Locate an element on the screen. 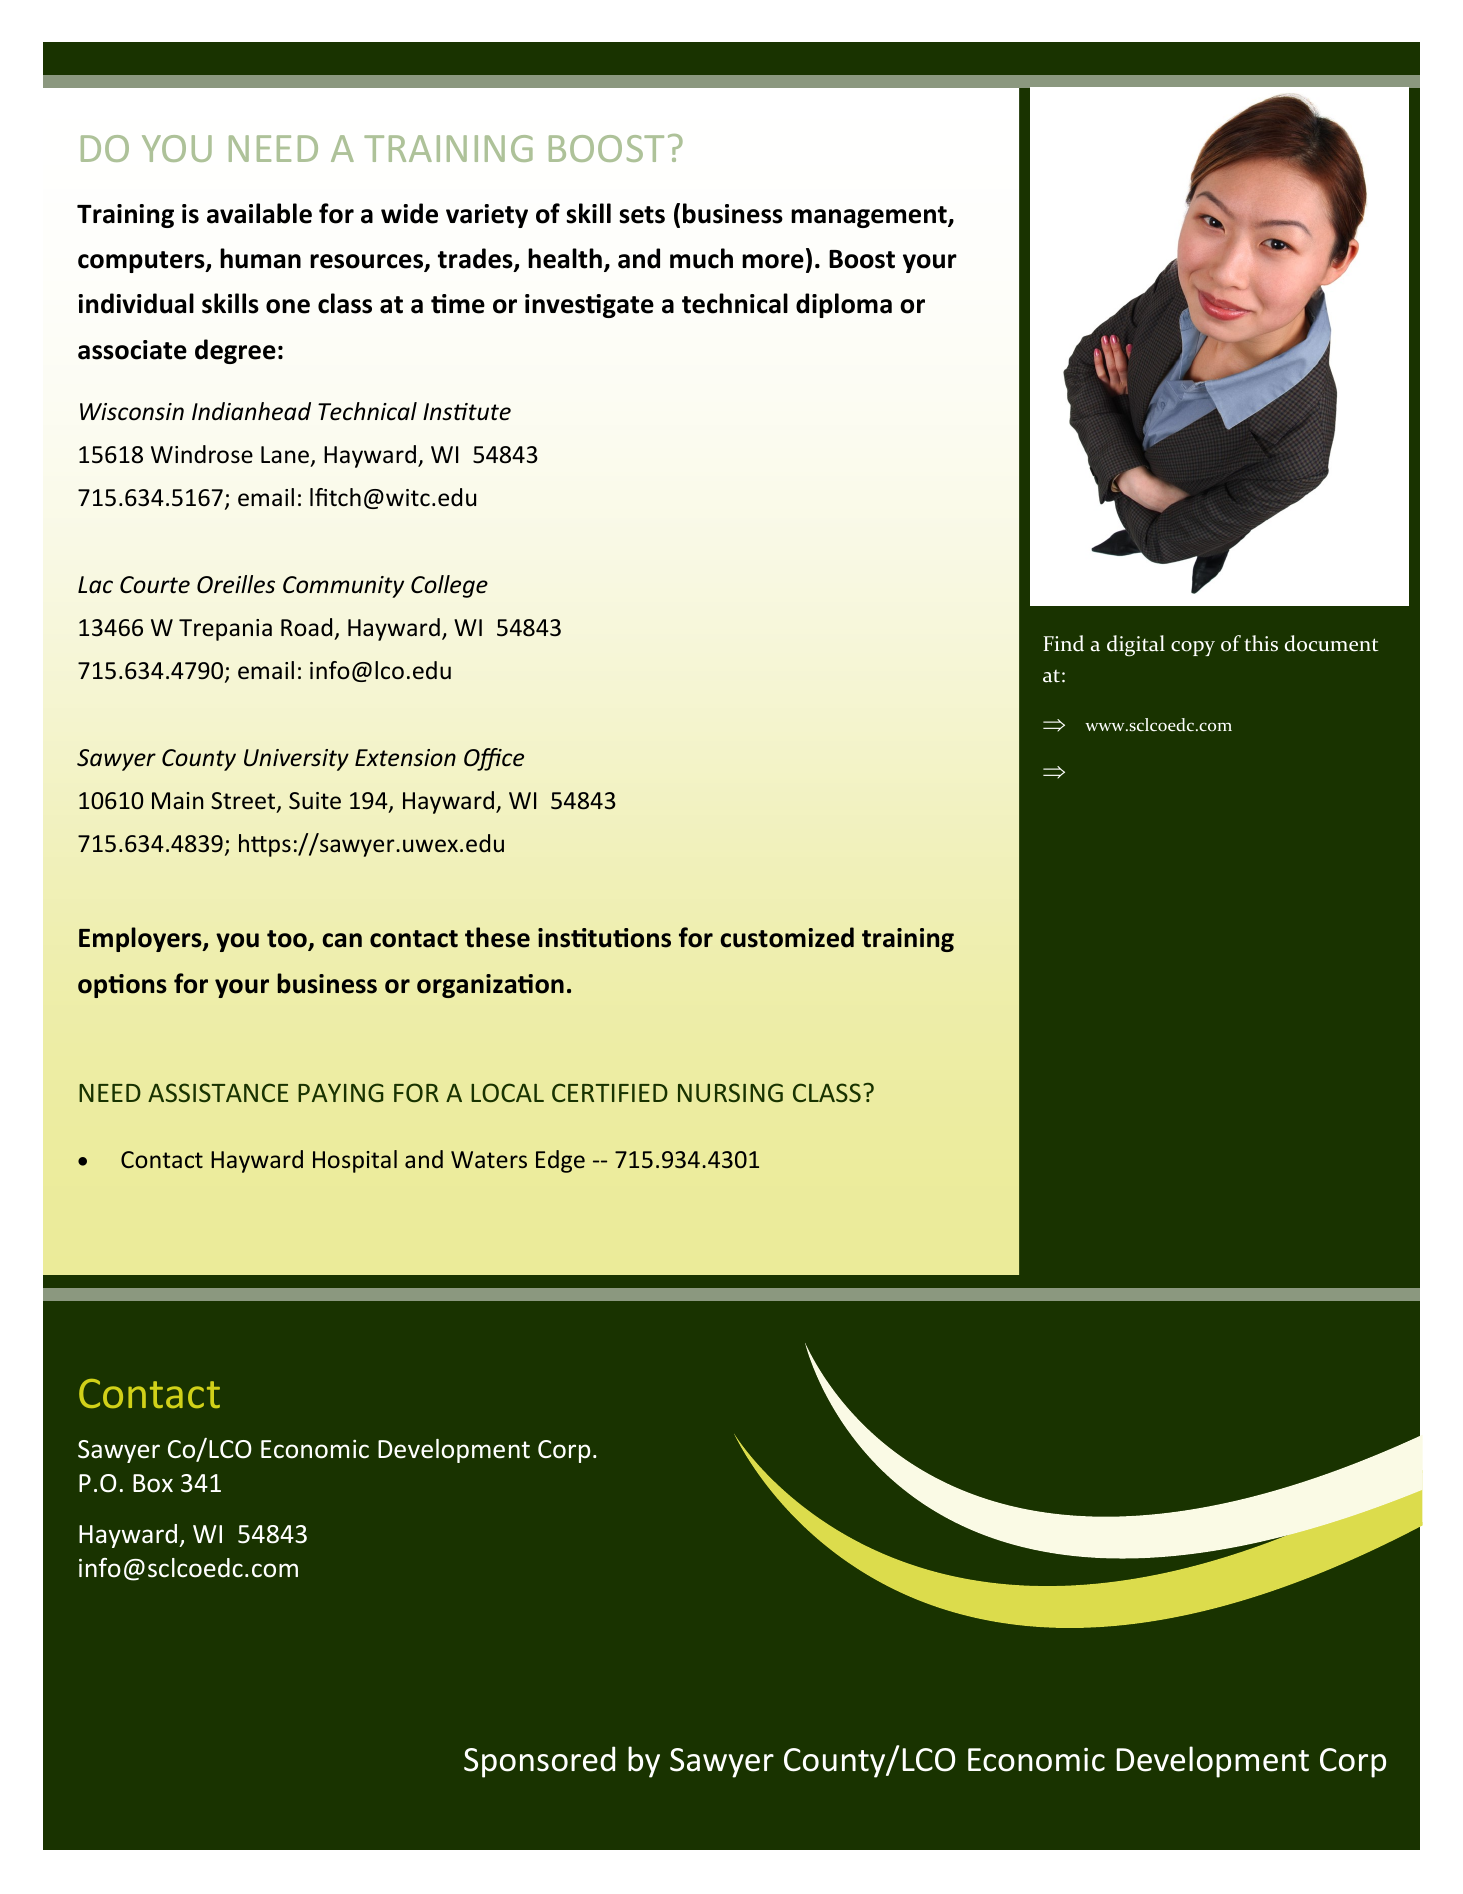 Image resolution: width=1463 pixels, height=1894 pixels. Sponsored is located at coordinates (539, 1762).
